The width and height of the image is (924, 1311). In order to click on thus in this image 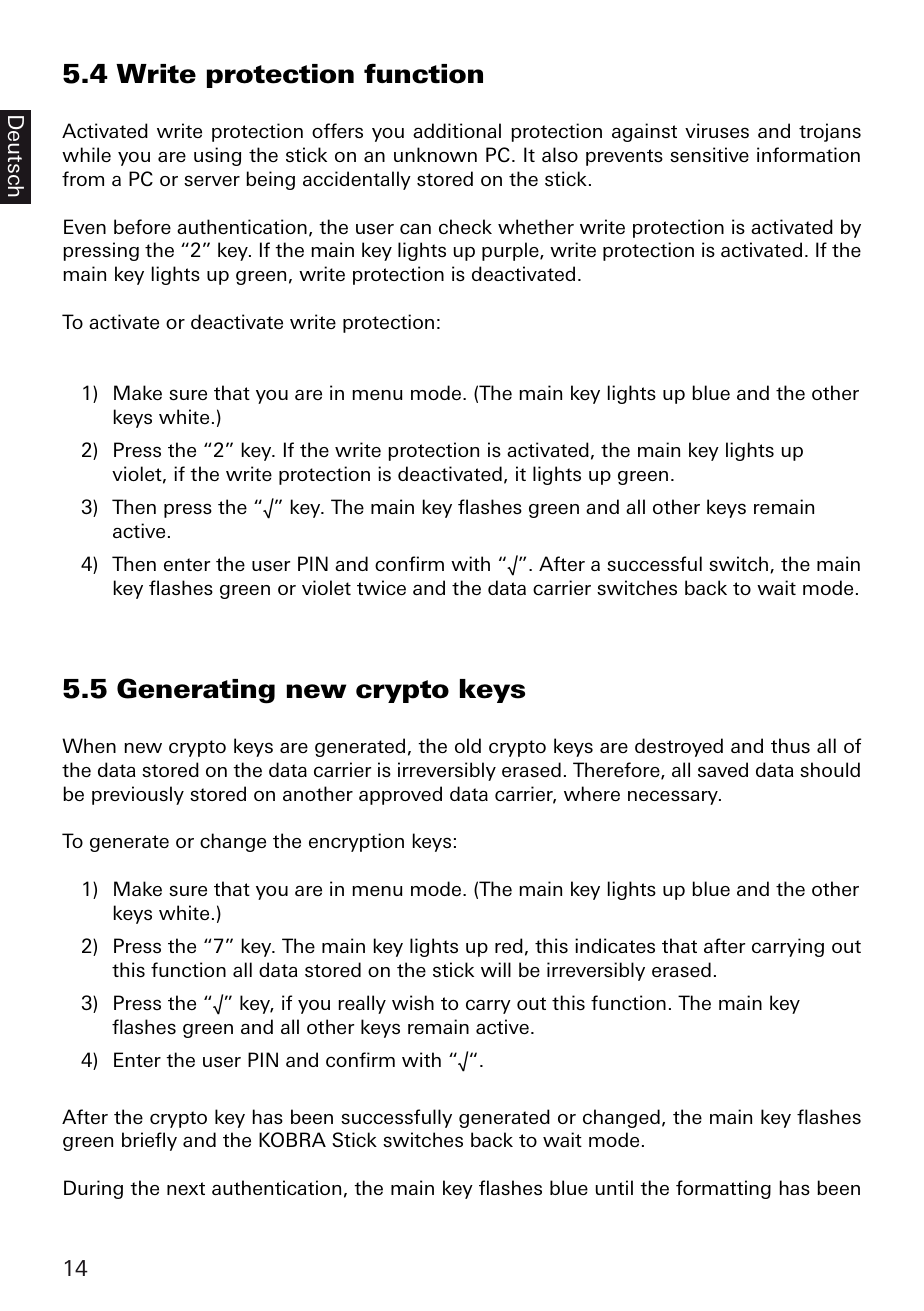, I will do `click(790, 745)`.
